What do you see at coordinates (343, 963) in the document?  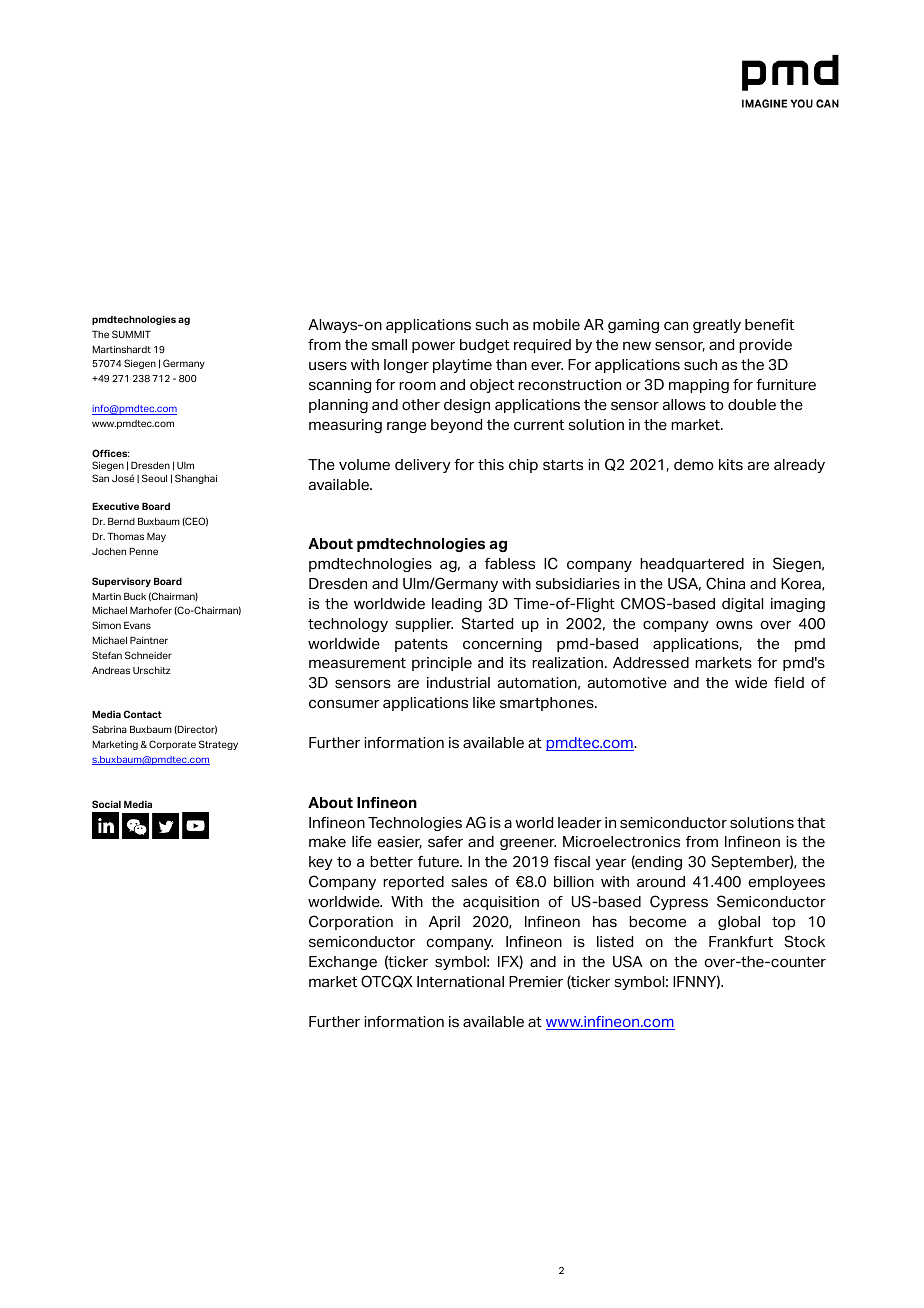 I see `Exchange` at bounding box center [343, 963].
